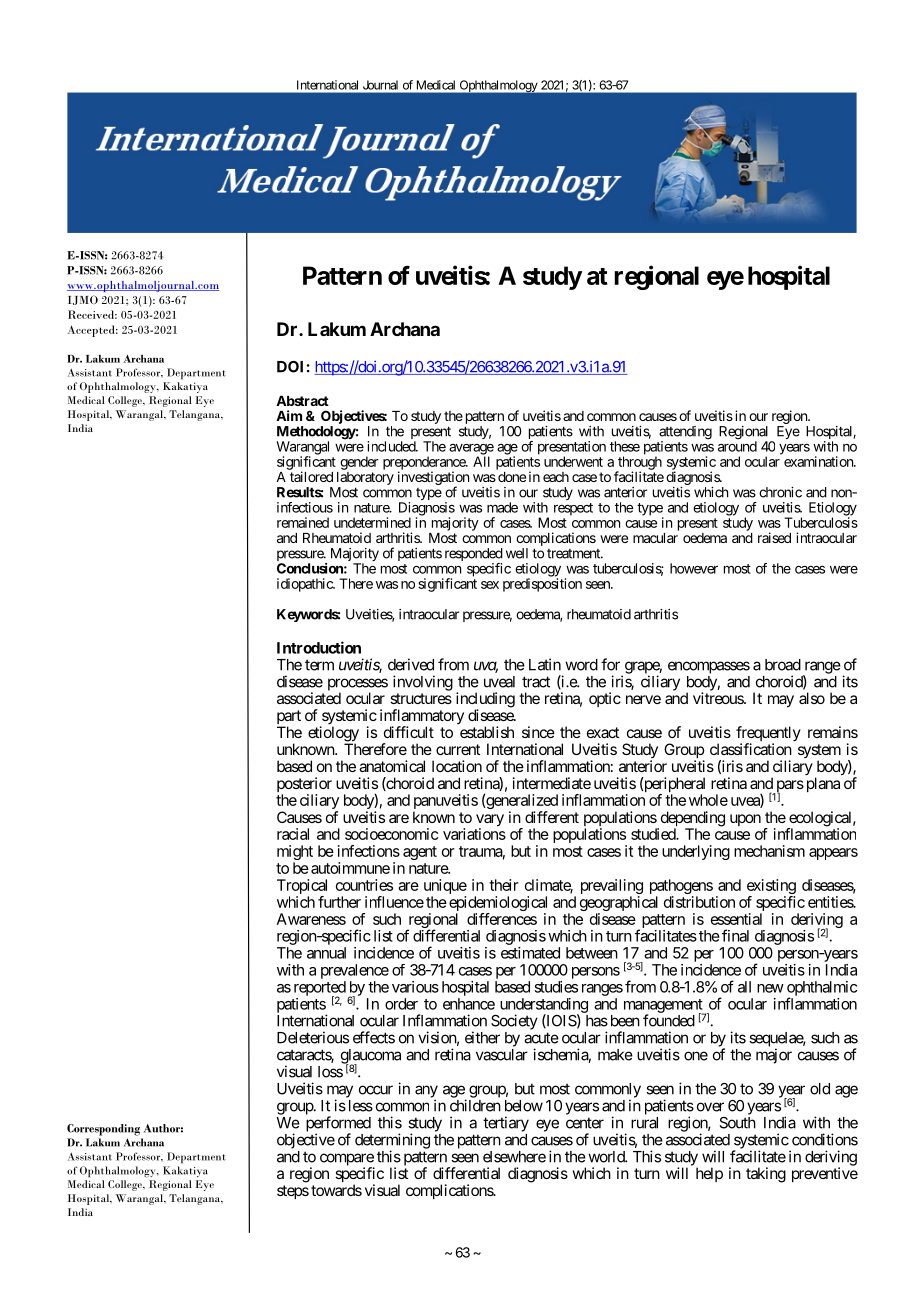 The image size is (924, 1307). I want to click on around, so click(737, 445).
